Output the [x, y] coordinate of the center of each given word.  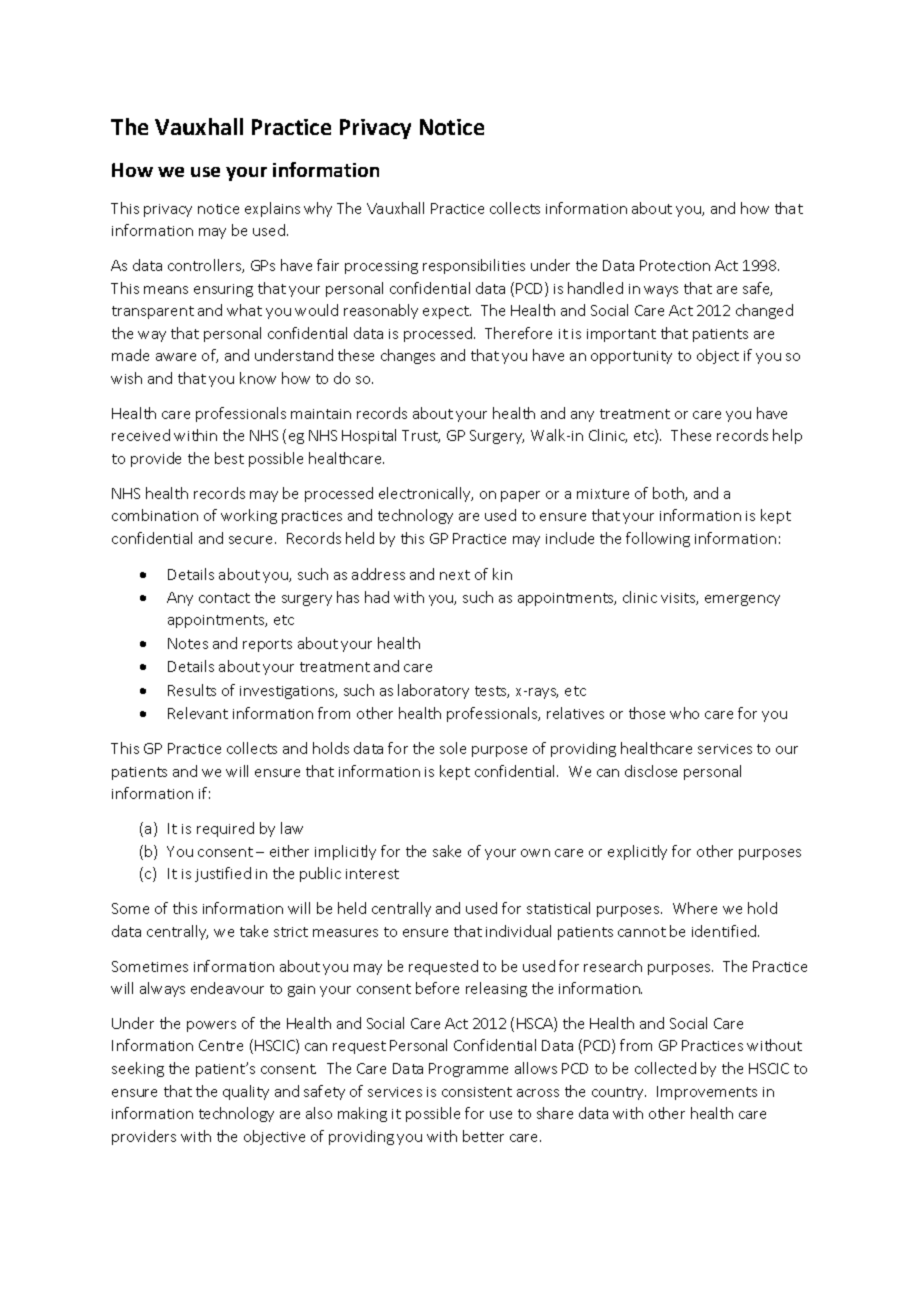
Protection [675, 265]
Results [192, 690]
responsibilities [474, 266]
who [684, 713]
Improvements [707, 1093]
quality [246, 1092]
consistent [477, 1092]
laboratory [433, 691]
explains [272, 209]
